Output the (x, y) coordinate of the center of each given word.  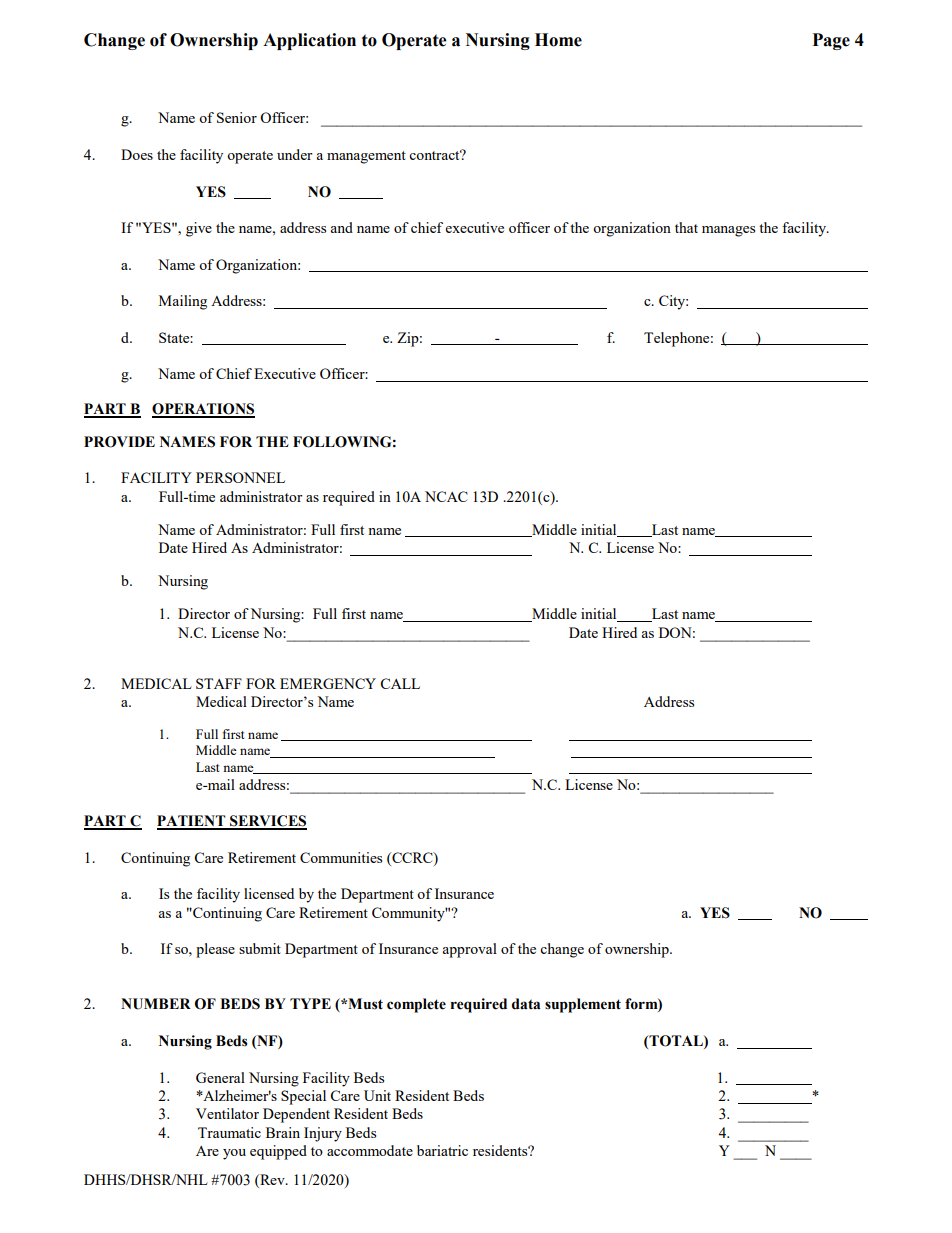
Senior (237, 117)
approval (469, 950)
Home (558, 40)
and (341, 227)
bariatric (442, 1150)
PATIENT (192, 822)
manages (728, 231)
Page (831, 41)
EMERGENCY (328, 683)
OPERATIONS (203, 410)
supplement (583, 1005)
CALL (400, 683)
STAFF (219, 683)
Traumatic (229, 1132)
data (526, 1004)
